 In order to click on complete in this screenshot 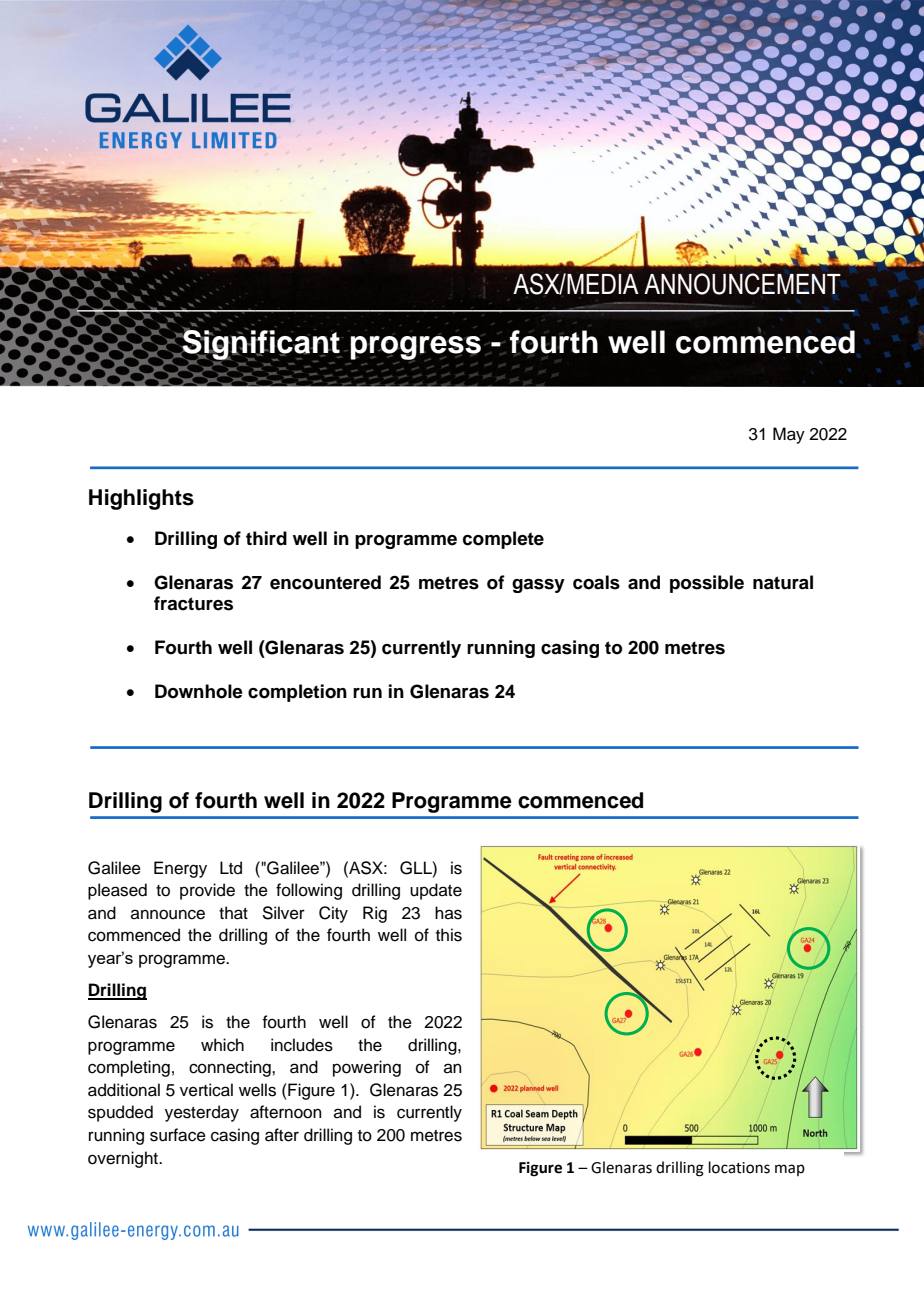, I will do `click(503, 540)`.
